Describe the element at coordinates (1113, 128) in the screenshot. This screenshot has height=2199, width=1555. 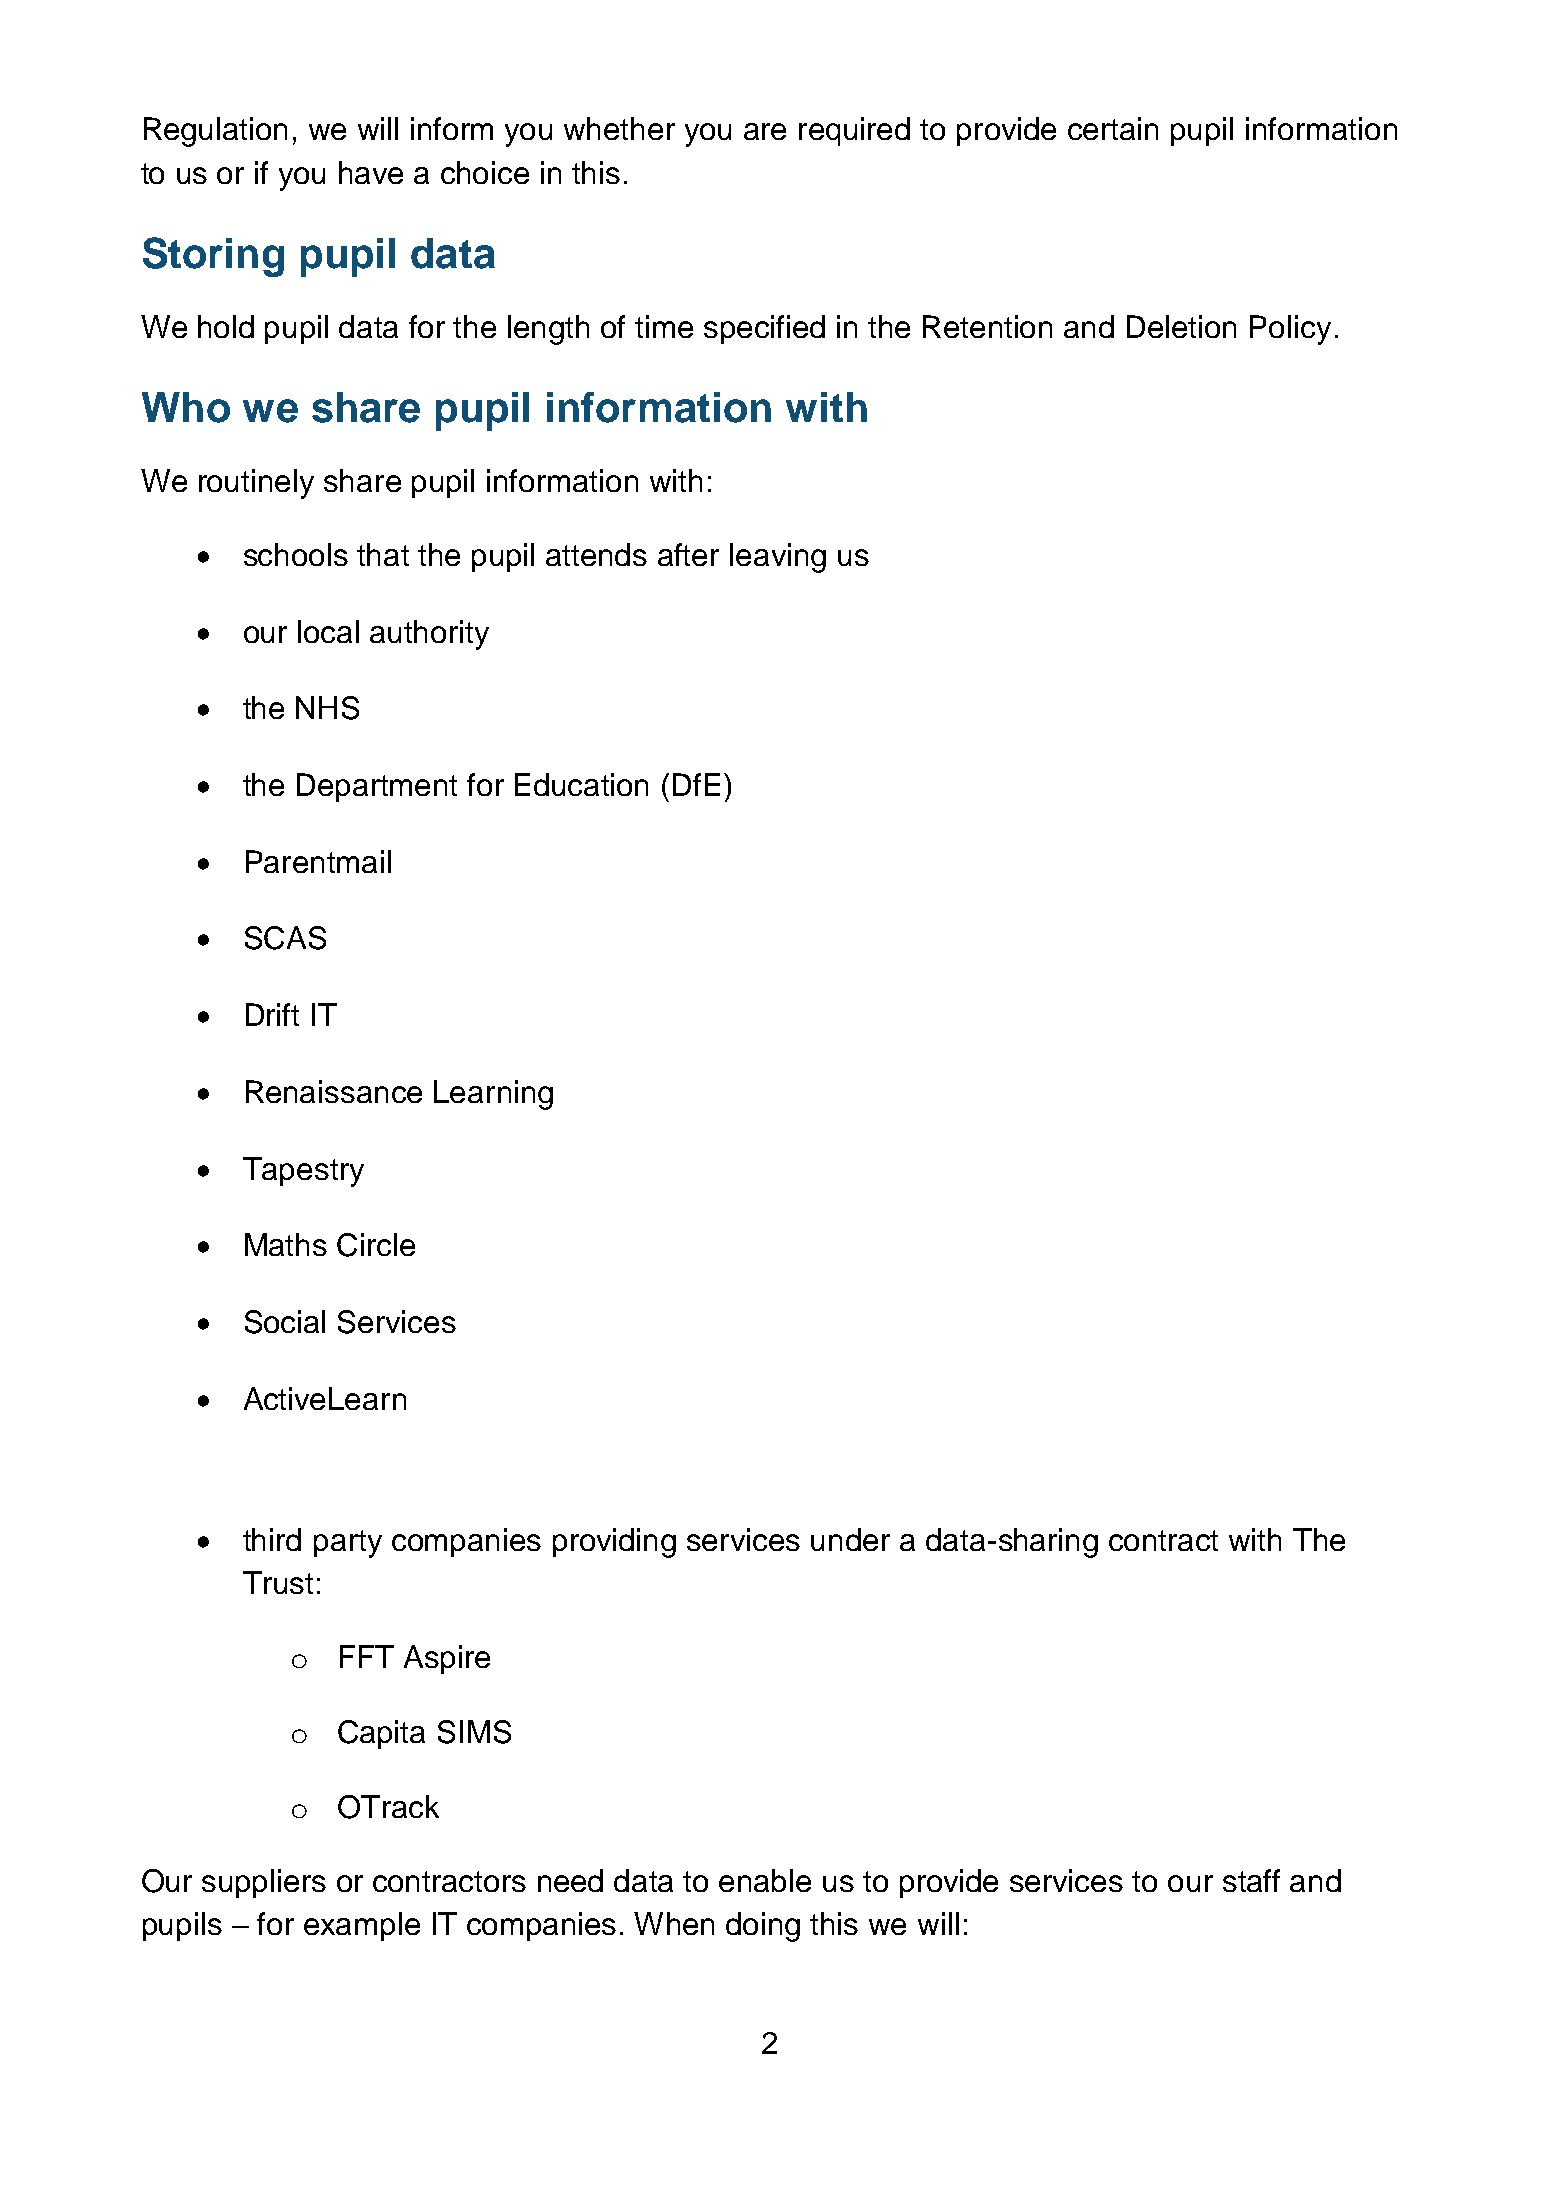
I see `certain` at that location.
